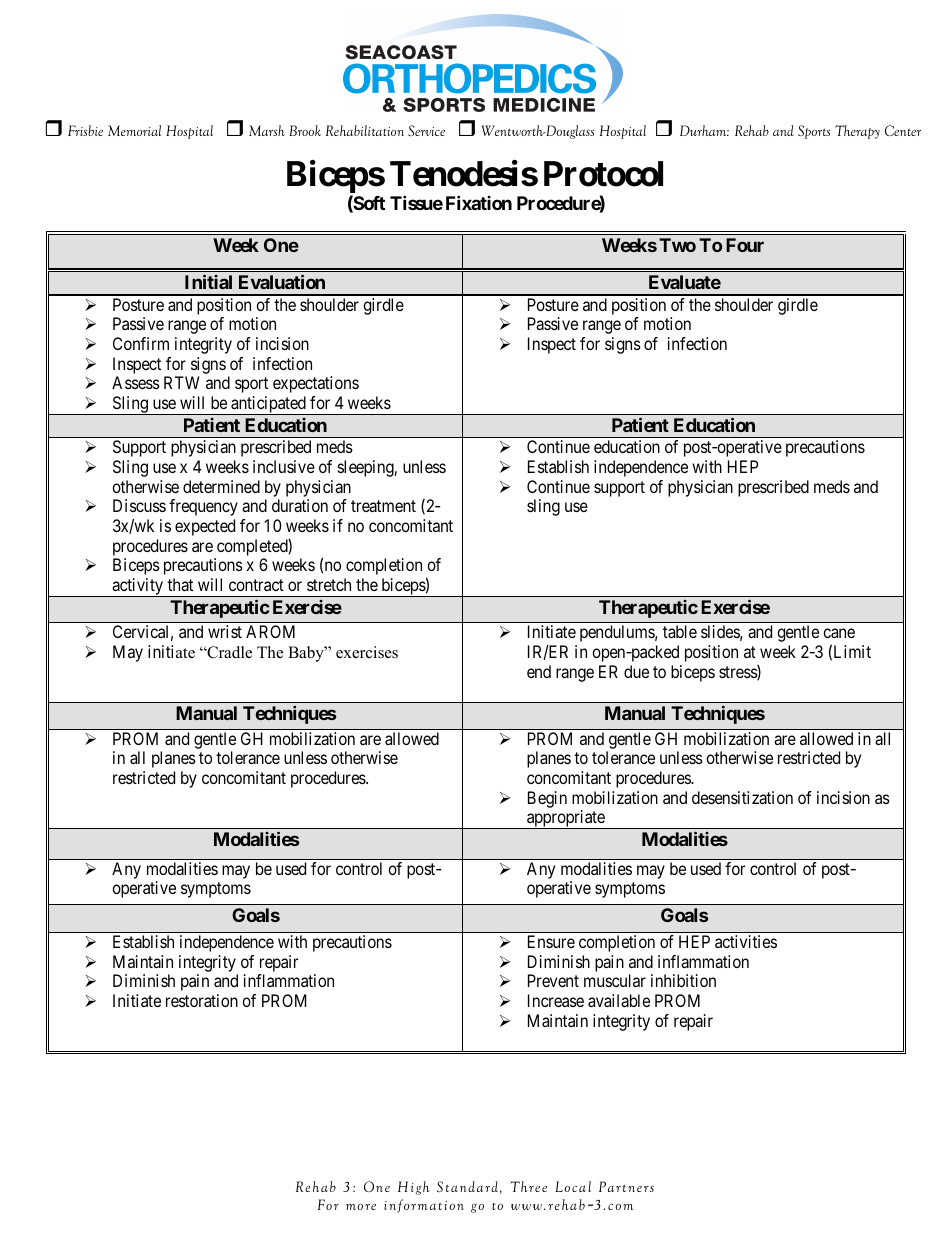 The width and height of the screenshot is (952, 1233). What do you see at coordinates (857, 132) in the screenshot?
I see `Therapy` at bounding box center [857, 132].
